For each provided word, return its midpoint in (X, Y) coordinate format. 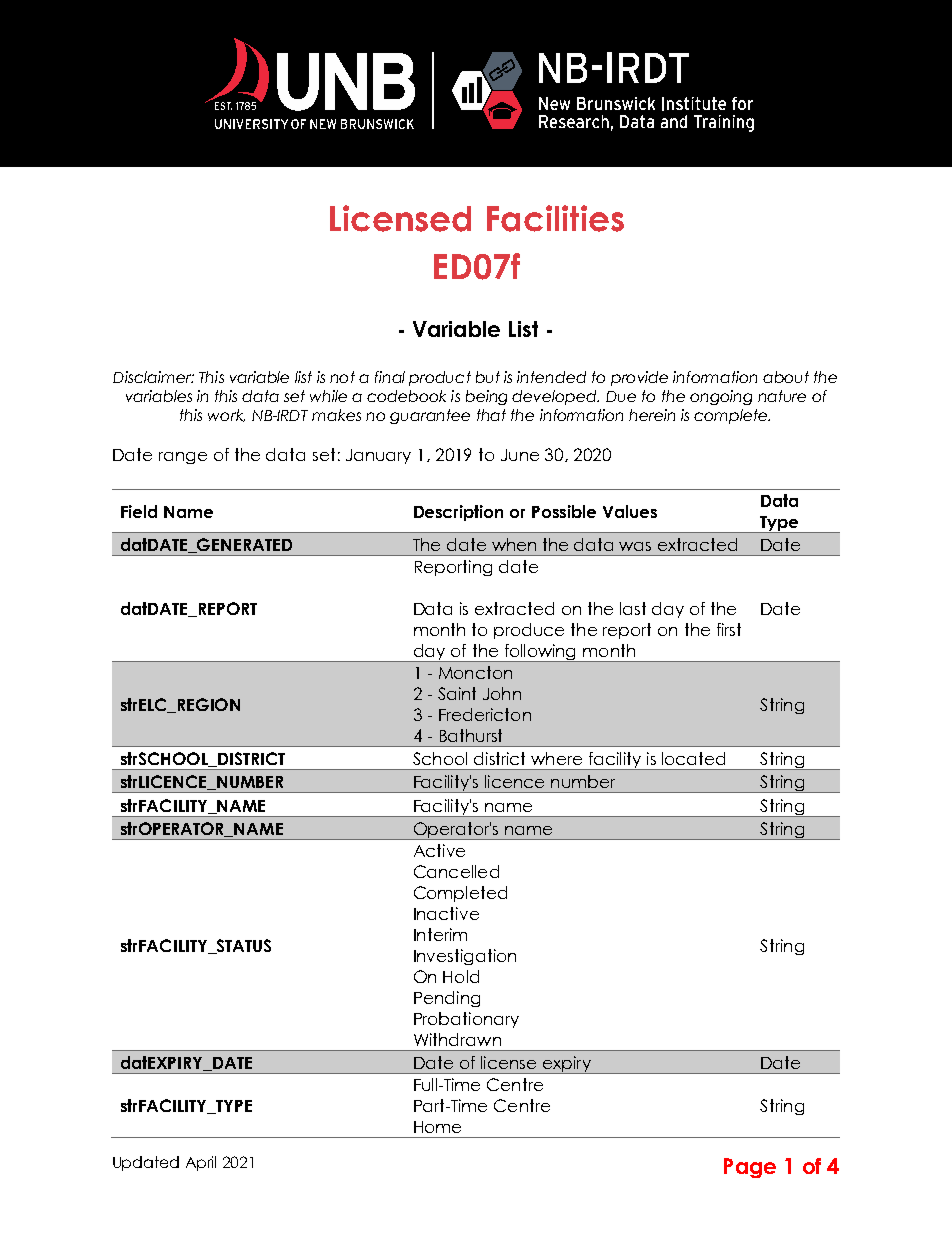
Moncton (475, 672)
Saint (457, 693)
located (693, 758)
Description (458, 513)
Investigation (465, 957)
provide (639, 378)
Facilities (555, 218)
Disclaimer (153, 377)
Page (750, 1168)
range (183, 458)
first (729, 629)
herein (652, 415)
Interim (440, 934)
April (201, 1163)
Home (437, 1127)
